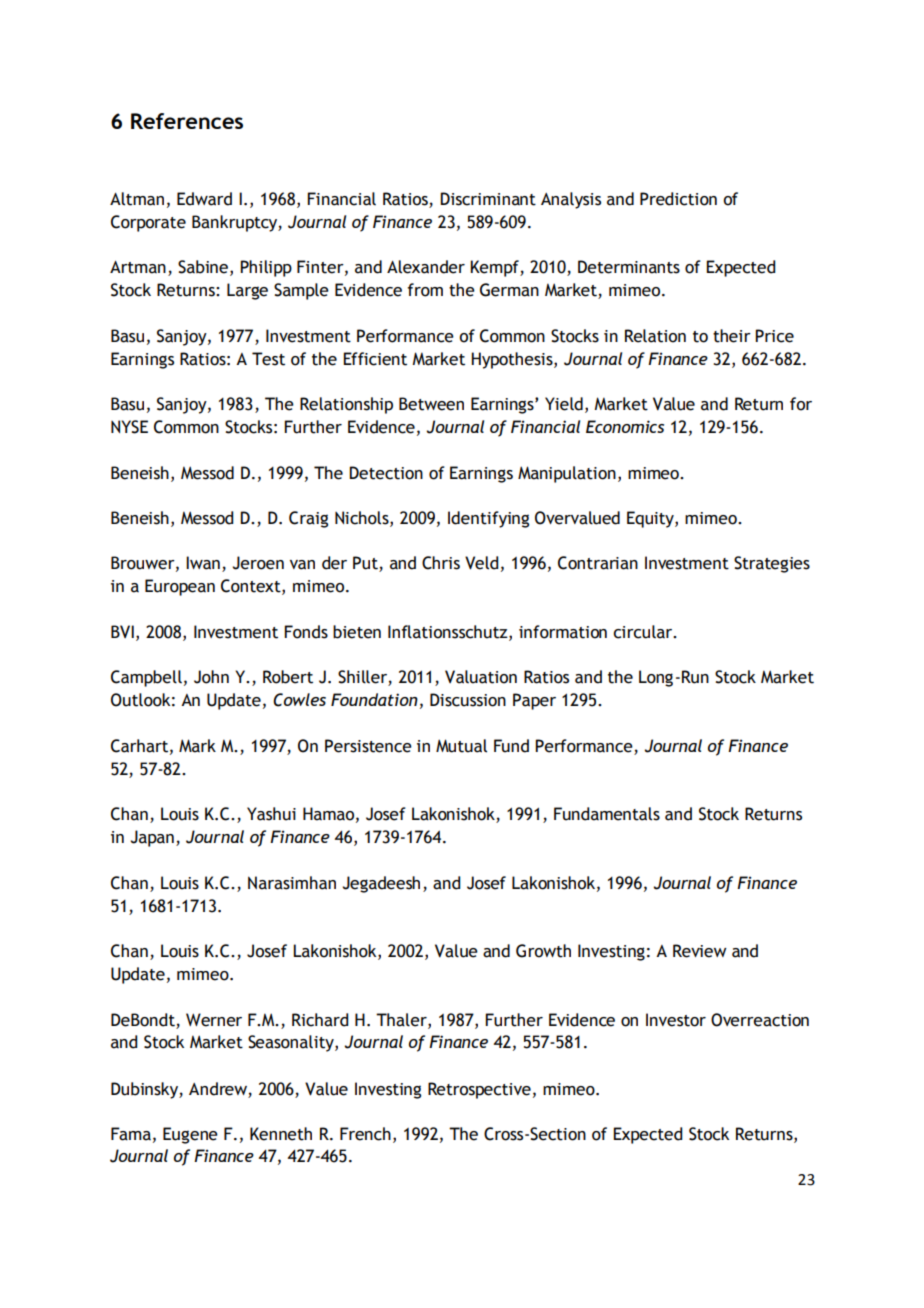 This document has height=1308, width=924. I want to click on Valuation, so click(481, 677).
